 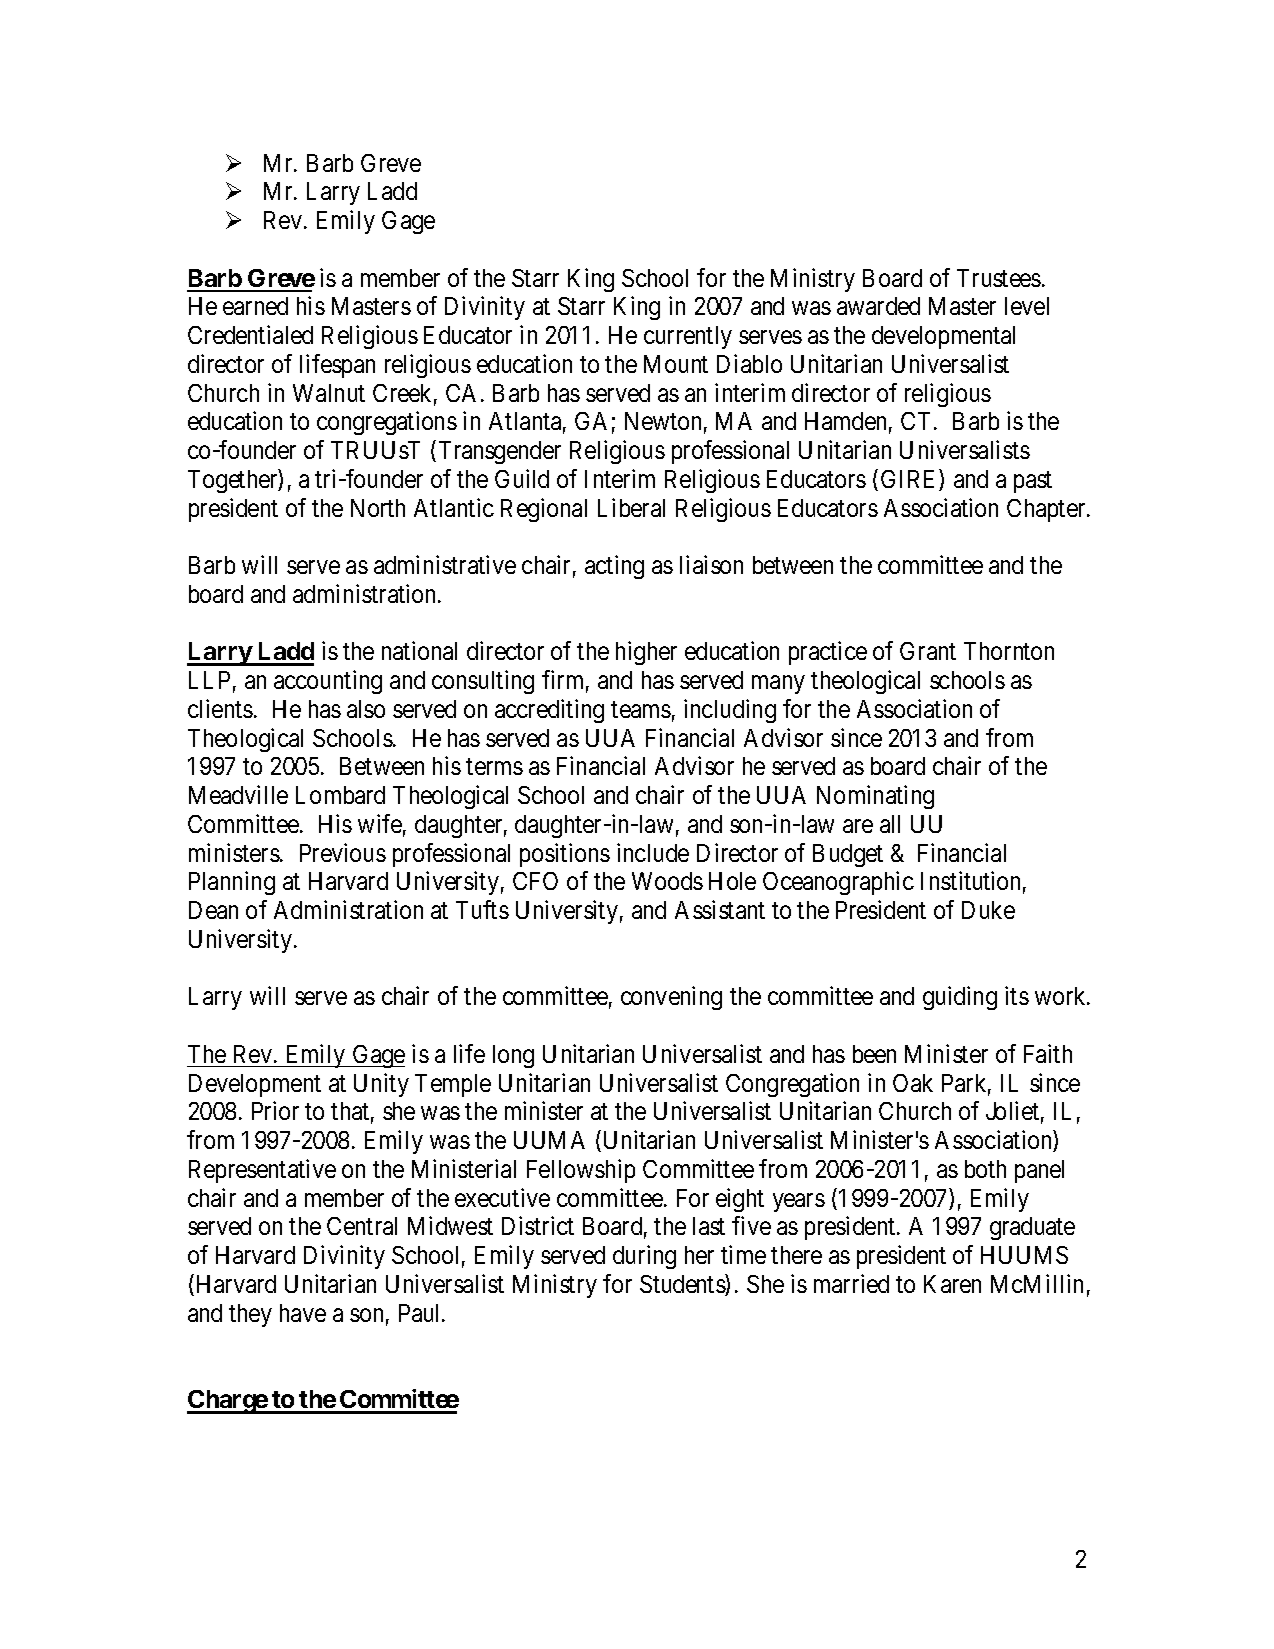 I want to click on Trustees, so click(x=999, y=278).
